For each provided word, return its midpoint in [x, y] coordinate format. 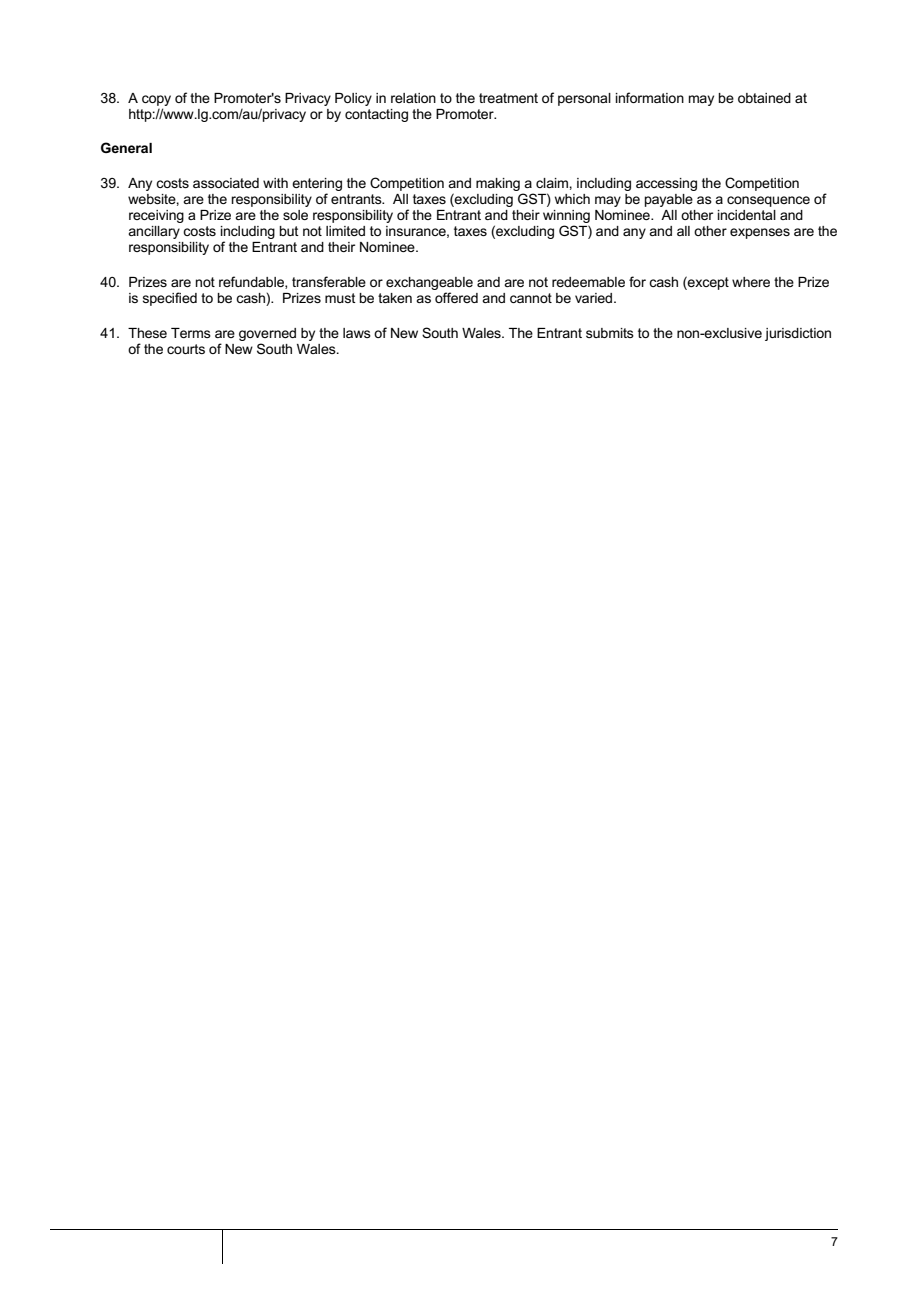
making [498, 184]
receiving [156, 216]
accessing [666, 184]
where [751, 282]
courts [186, 349]
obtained [764, 98]
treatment [508, 98]
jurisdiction [798, 334]
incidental [747, 215]
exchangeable [429, 285]
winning [566, 218]
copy [156, 100]
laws [357, 333]
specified [170, 299]
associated [226, 183]
